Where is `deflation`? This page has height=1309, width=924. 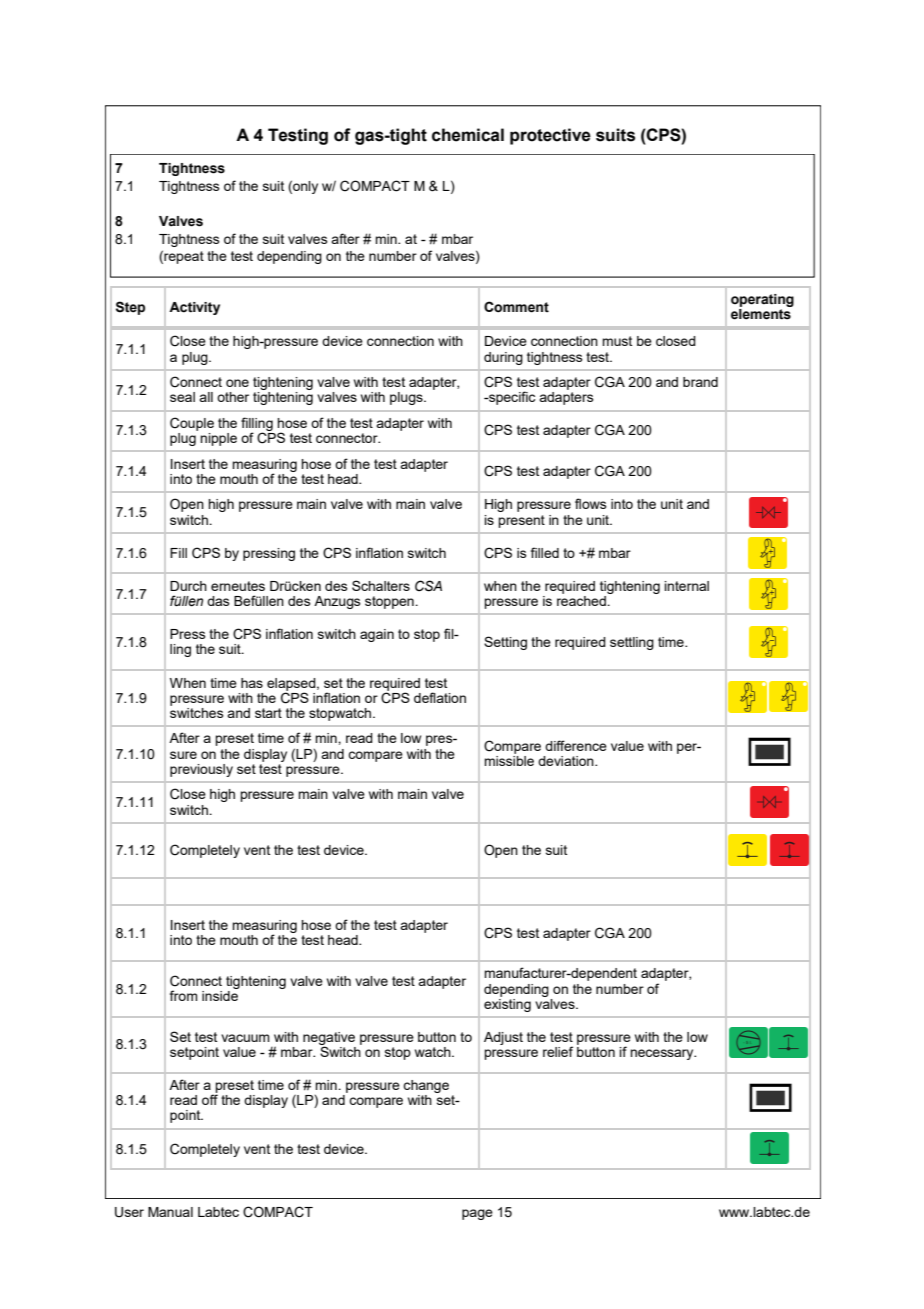
deflation is located at coordinates (440, 697).
